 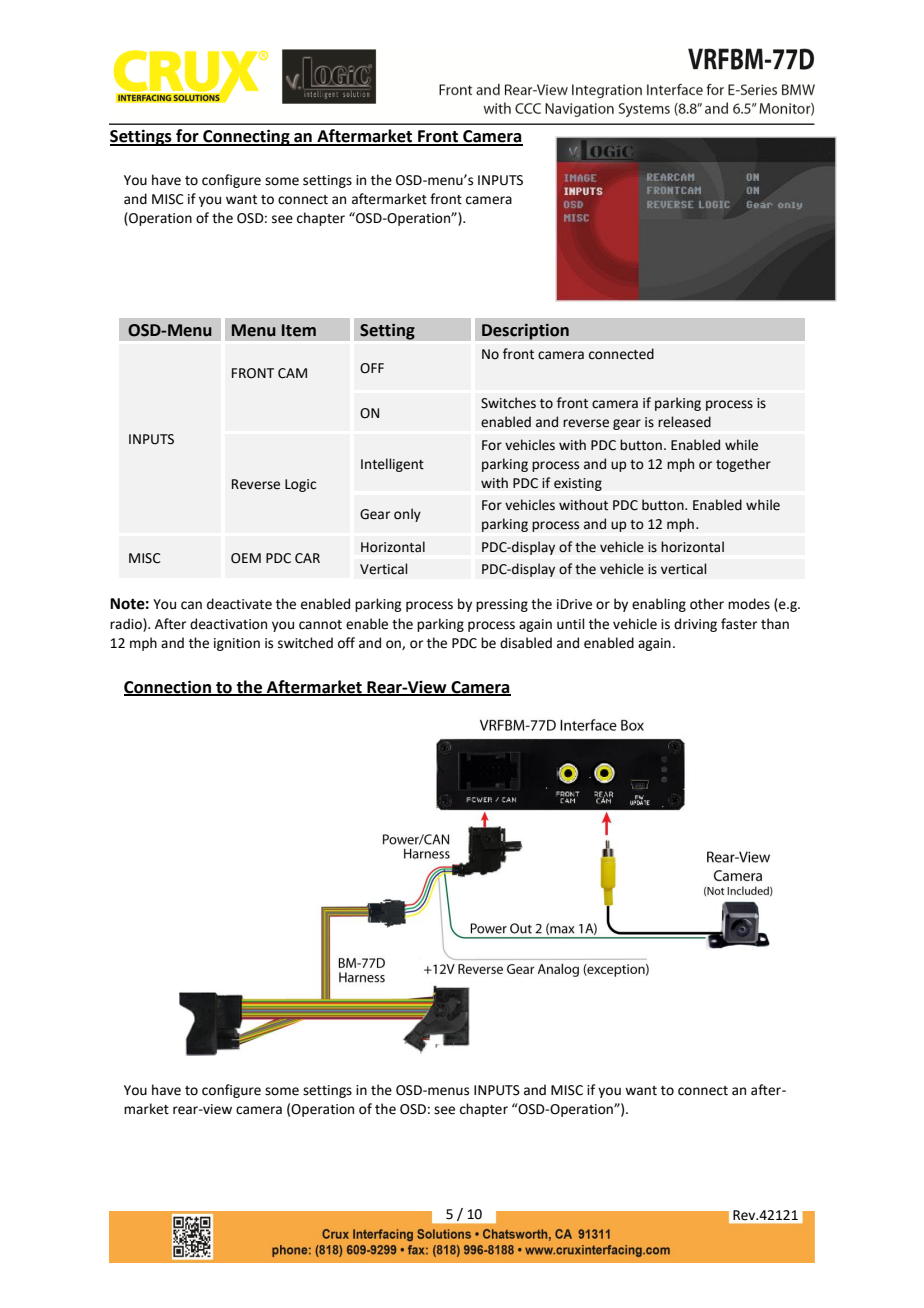 I want to click on Switches, so click(x=508, y=403).
